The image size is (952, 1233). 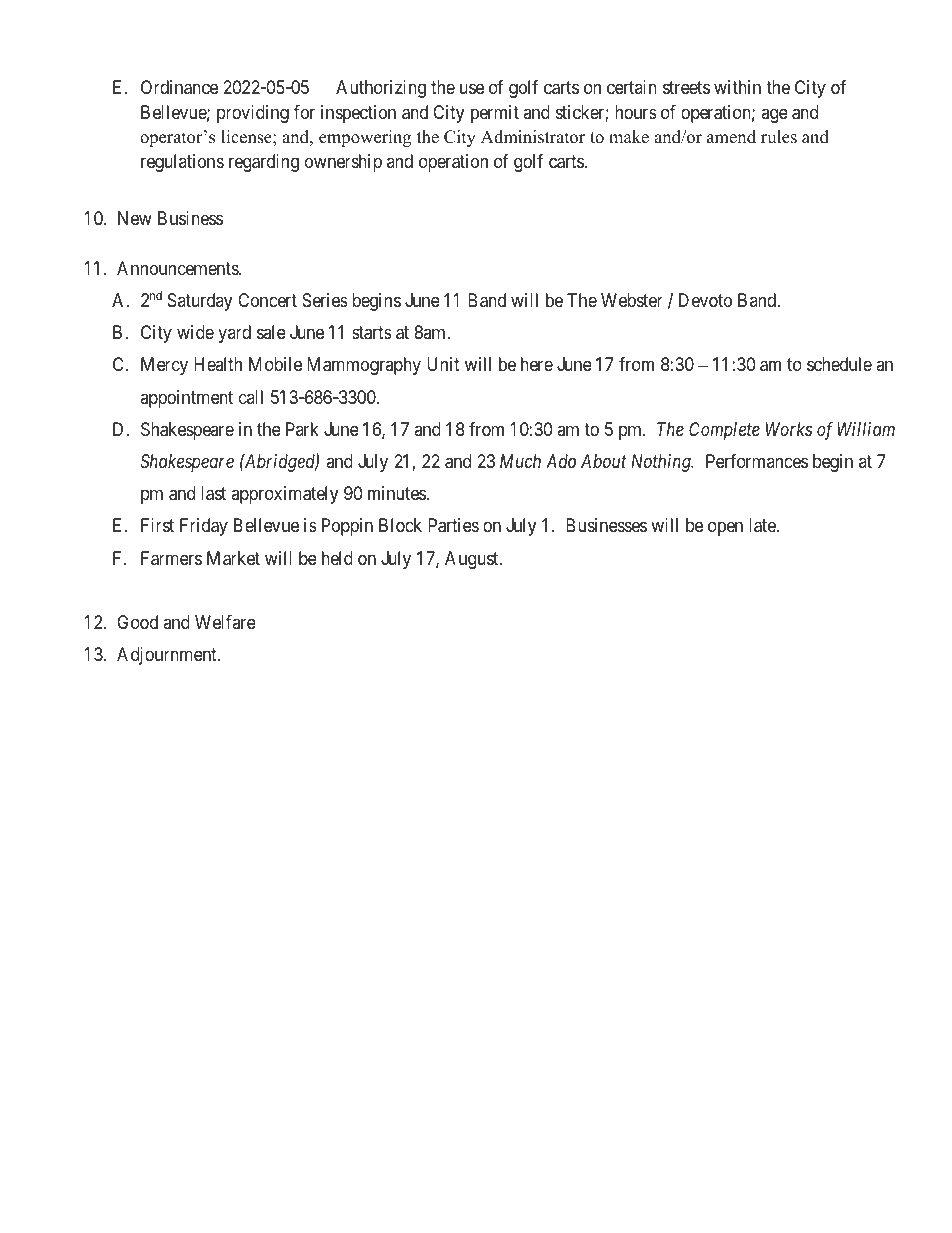 I want to click on permit, so click(x=495, y=114).
